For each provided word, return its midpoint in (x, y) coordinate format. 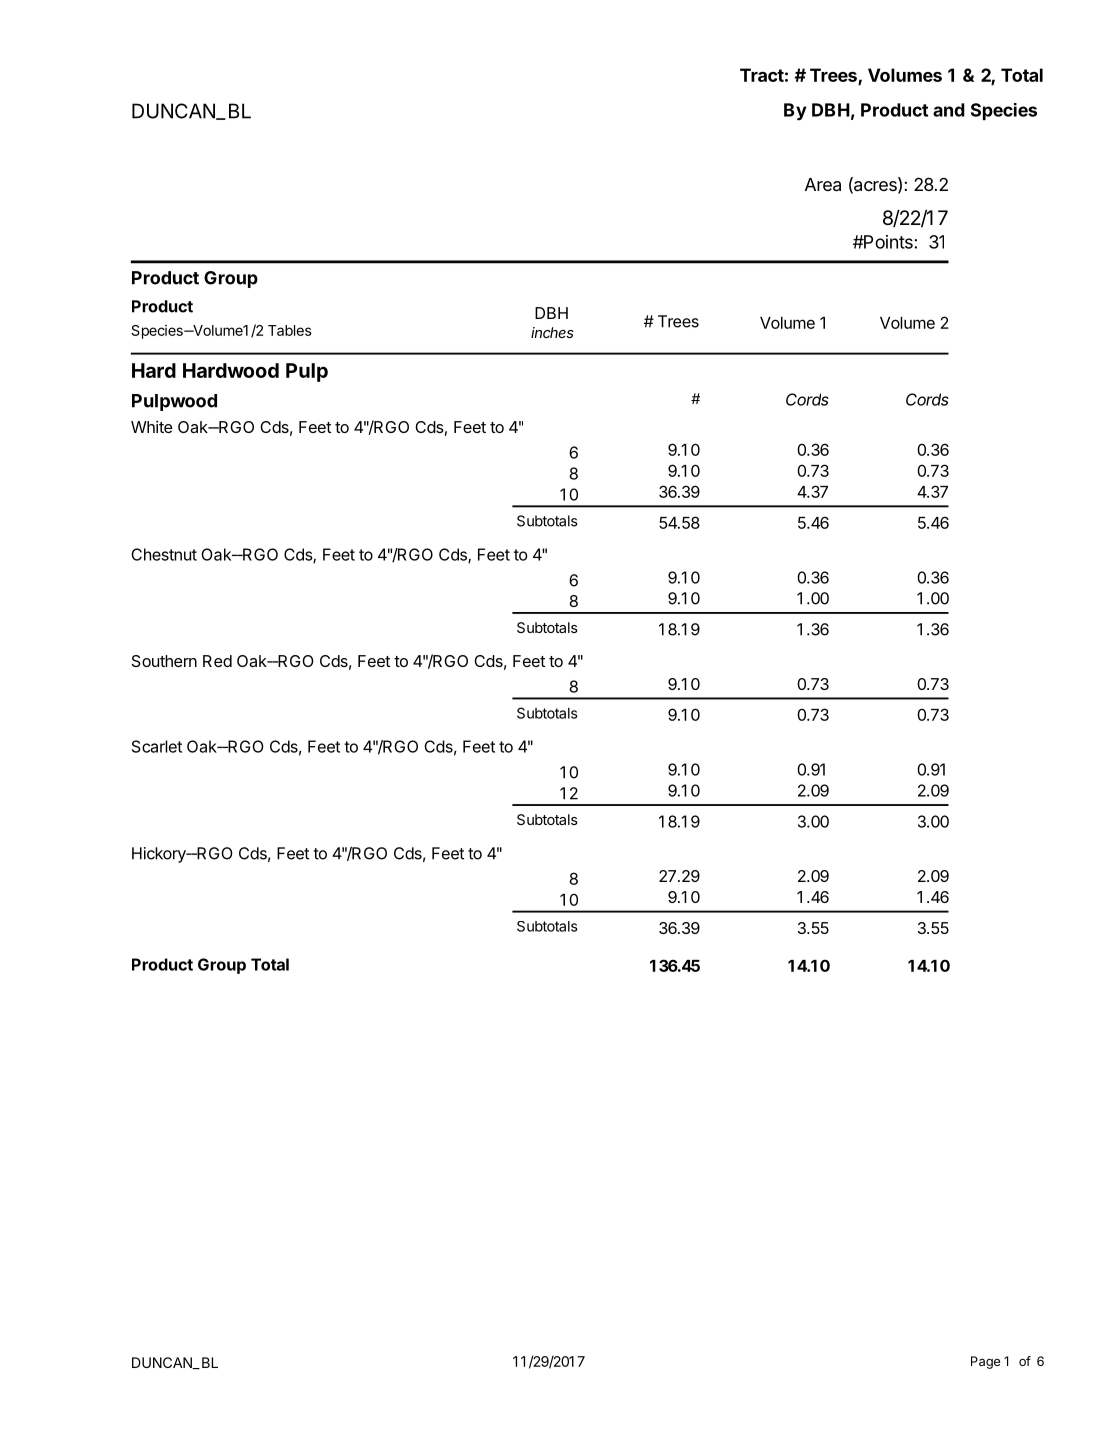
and (949, 110)
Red (217, 661)
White (152, 427)
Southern (164, 661)
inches (552, 332)
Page (985, 1362)
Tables (290, 330)
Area (823, 185)
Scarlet (157, 746)
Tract (762, 75)
